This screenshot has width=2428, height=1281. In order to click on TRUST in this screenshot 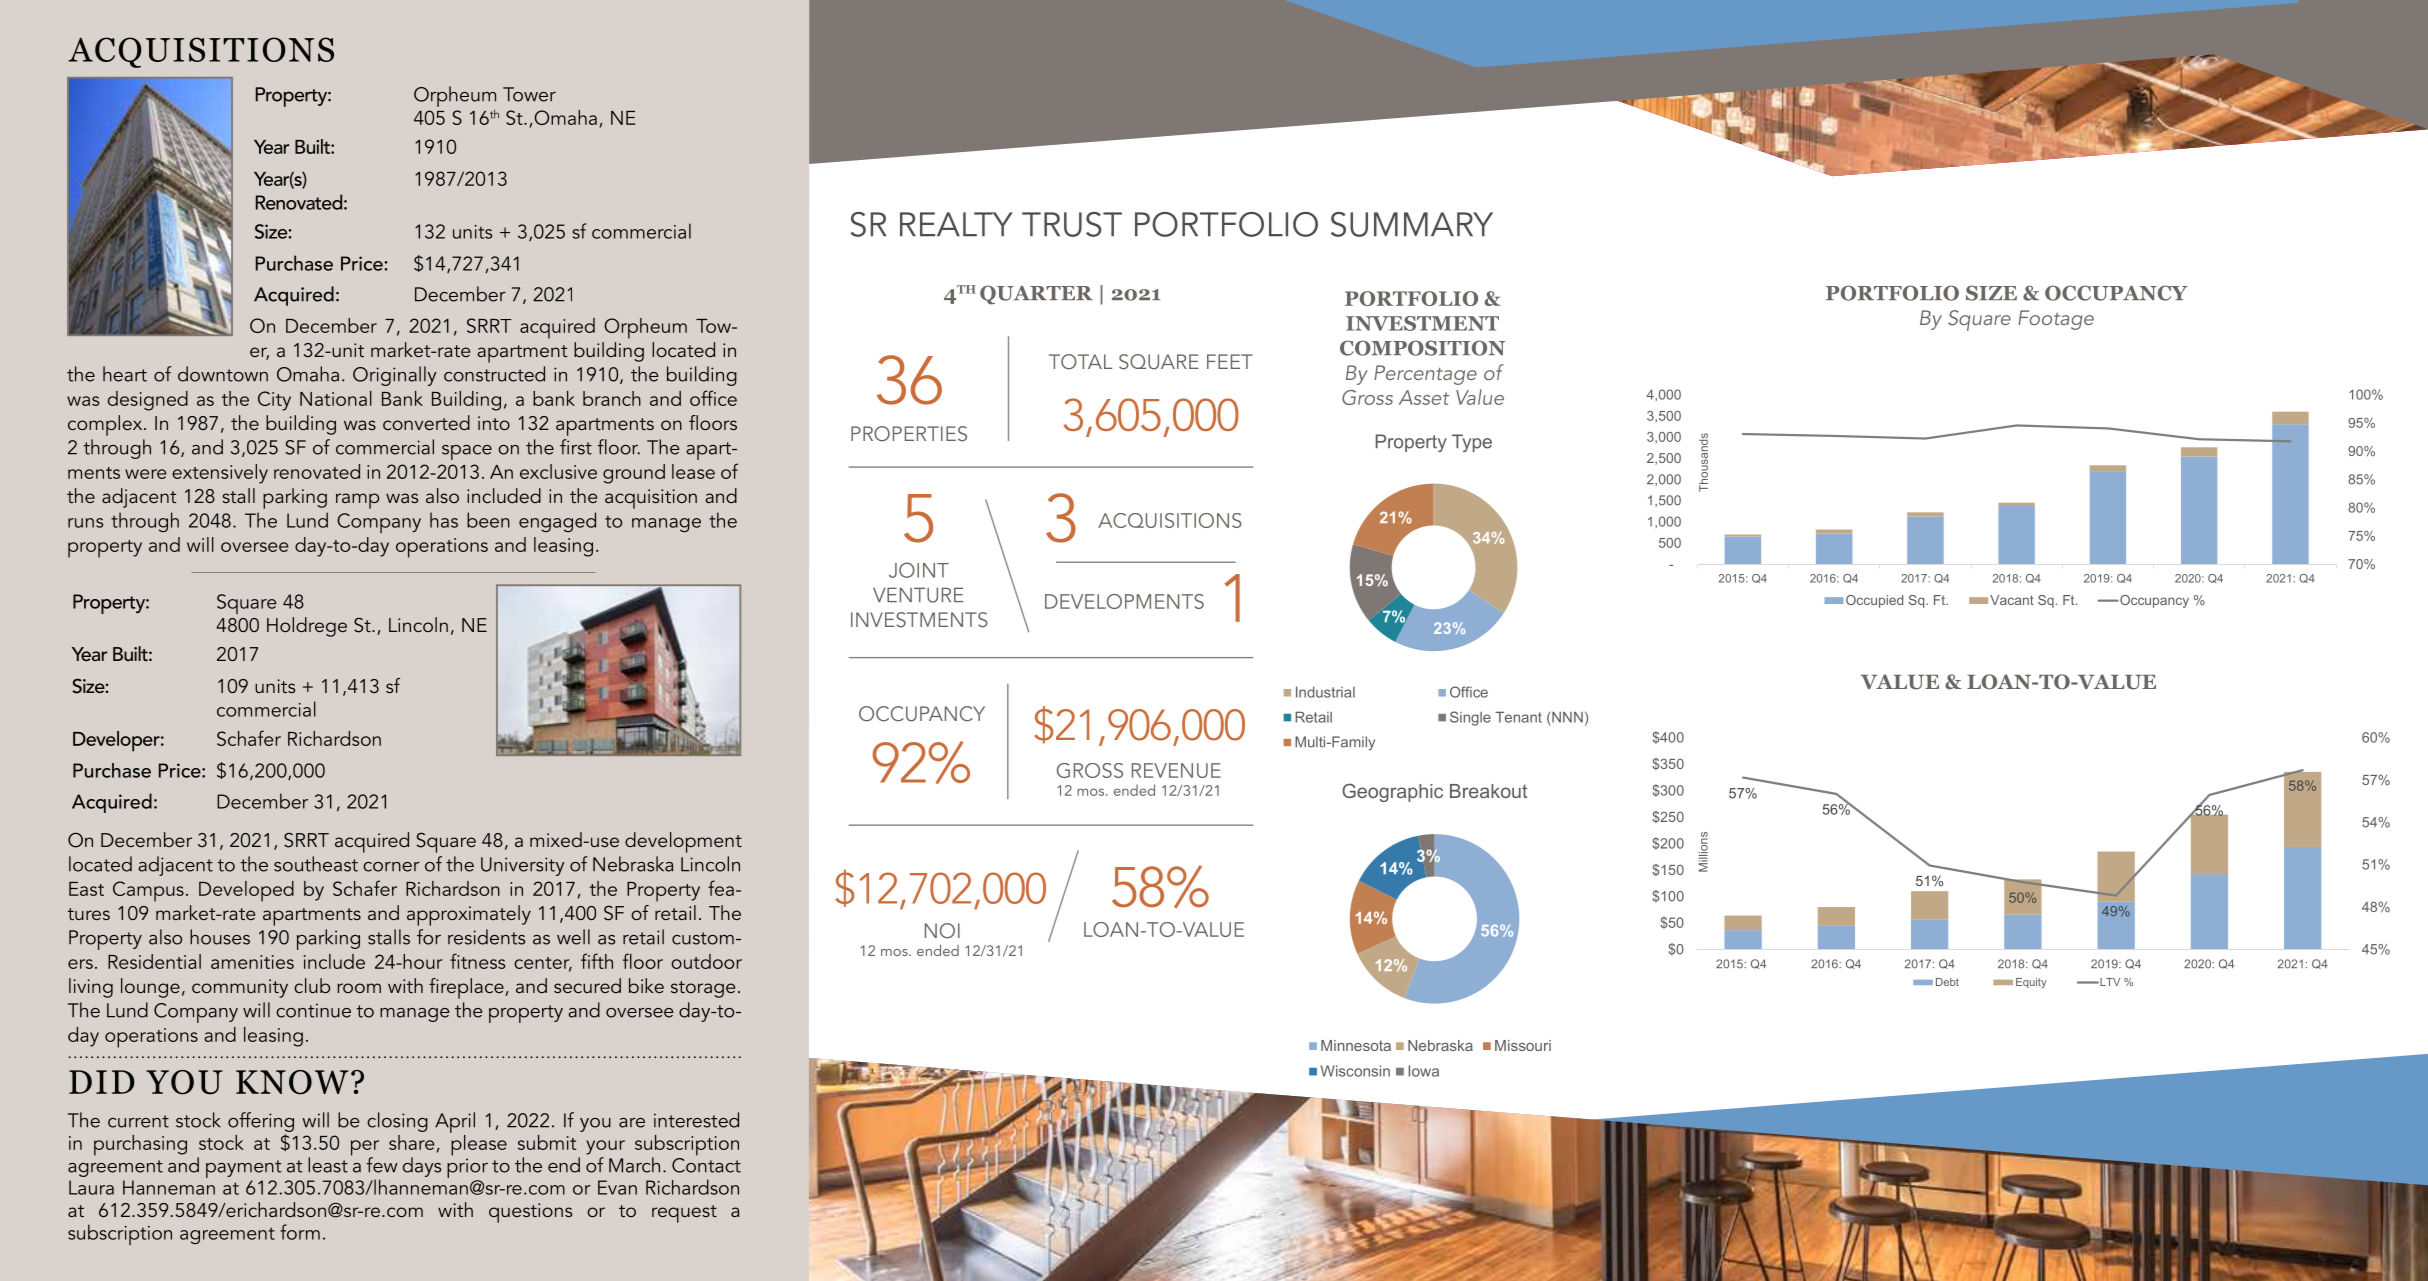, I will do `click(1072, 224)`.
